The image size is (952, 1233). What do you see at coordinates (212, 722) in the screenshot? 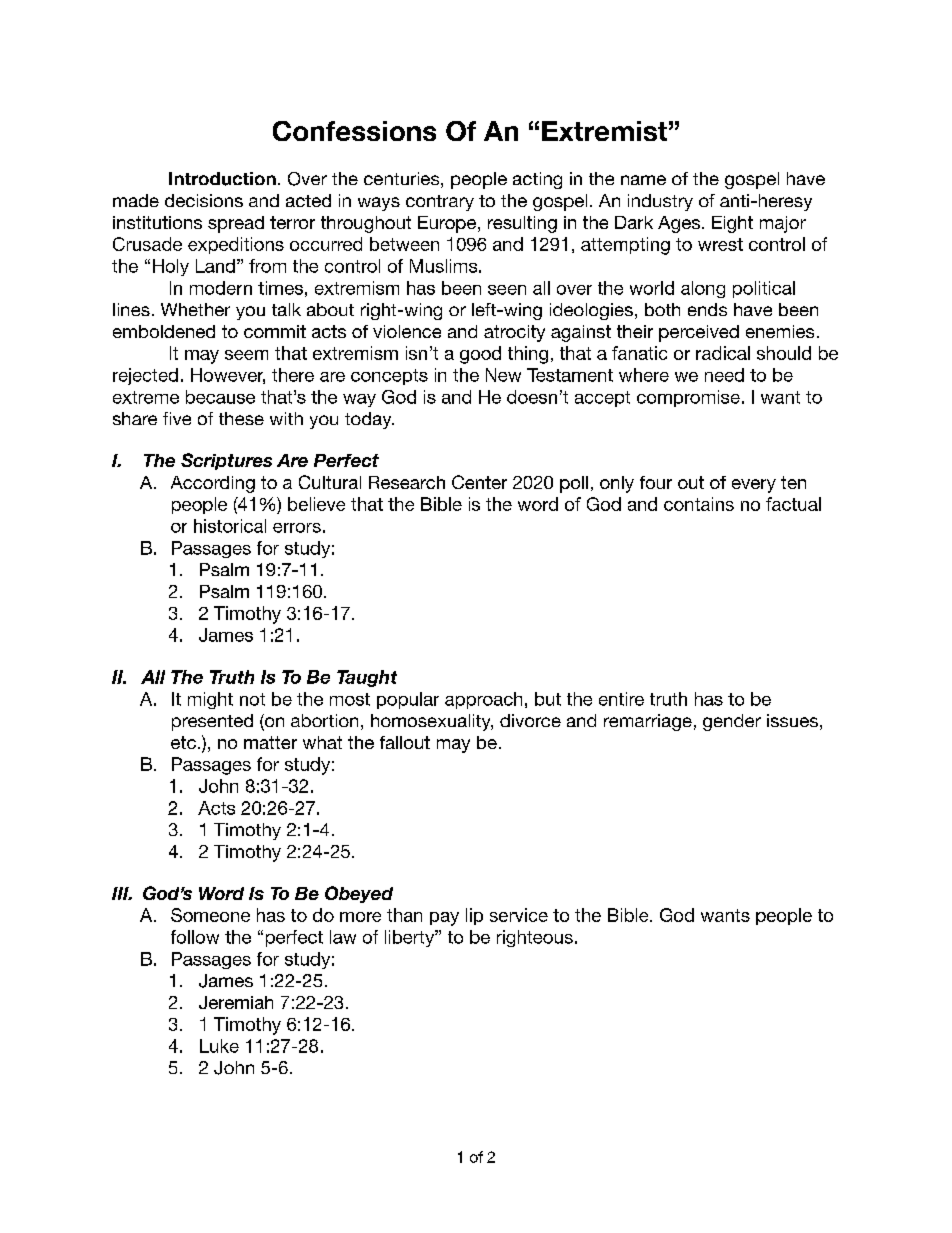
I see `presented` at bounding box center [212, 722].
